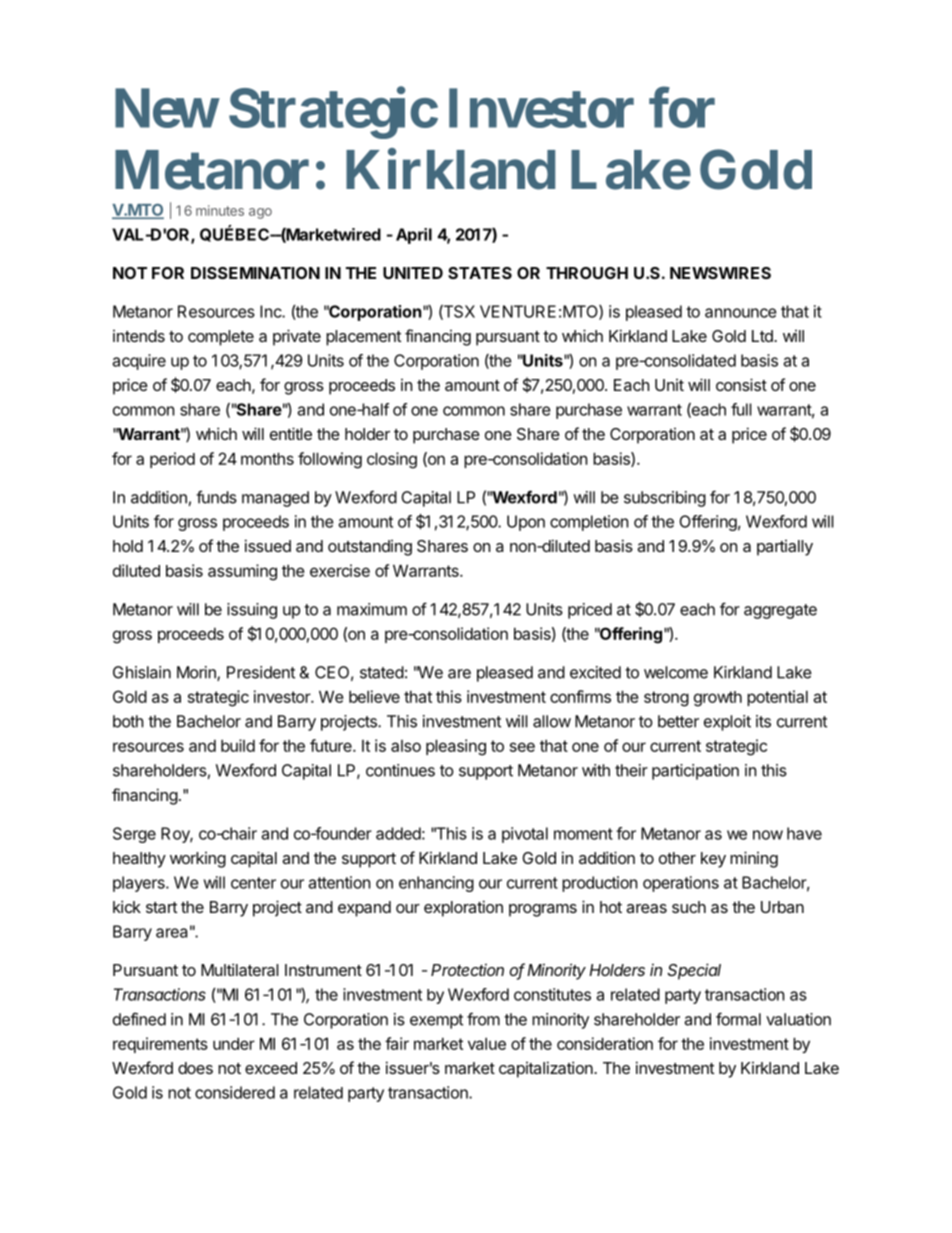  I want to click on subscribing, so click(665, 499).
